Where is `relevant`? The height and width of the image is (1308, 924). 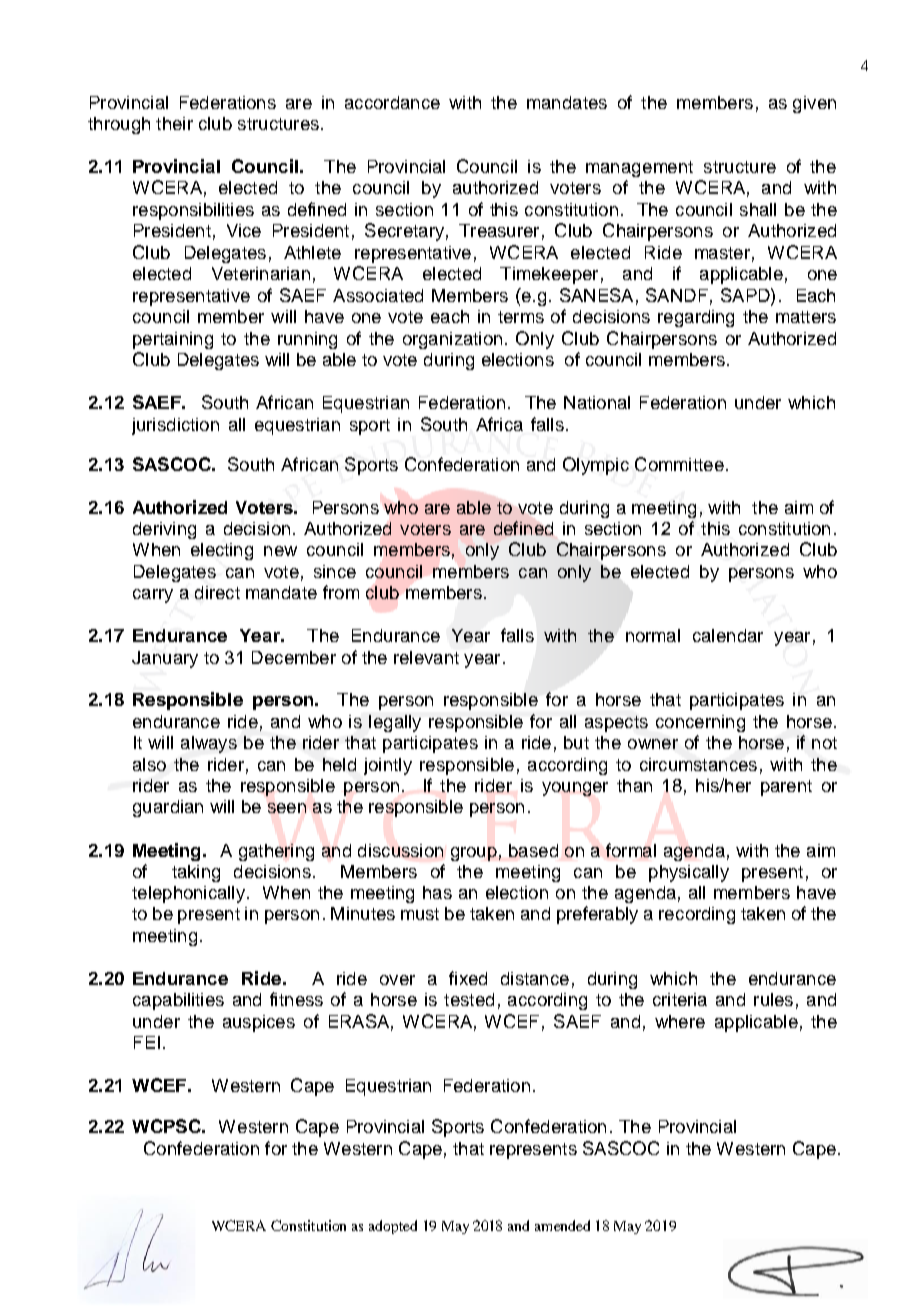
relevant is located at coordinates (426, 657).
